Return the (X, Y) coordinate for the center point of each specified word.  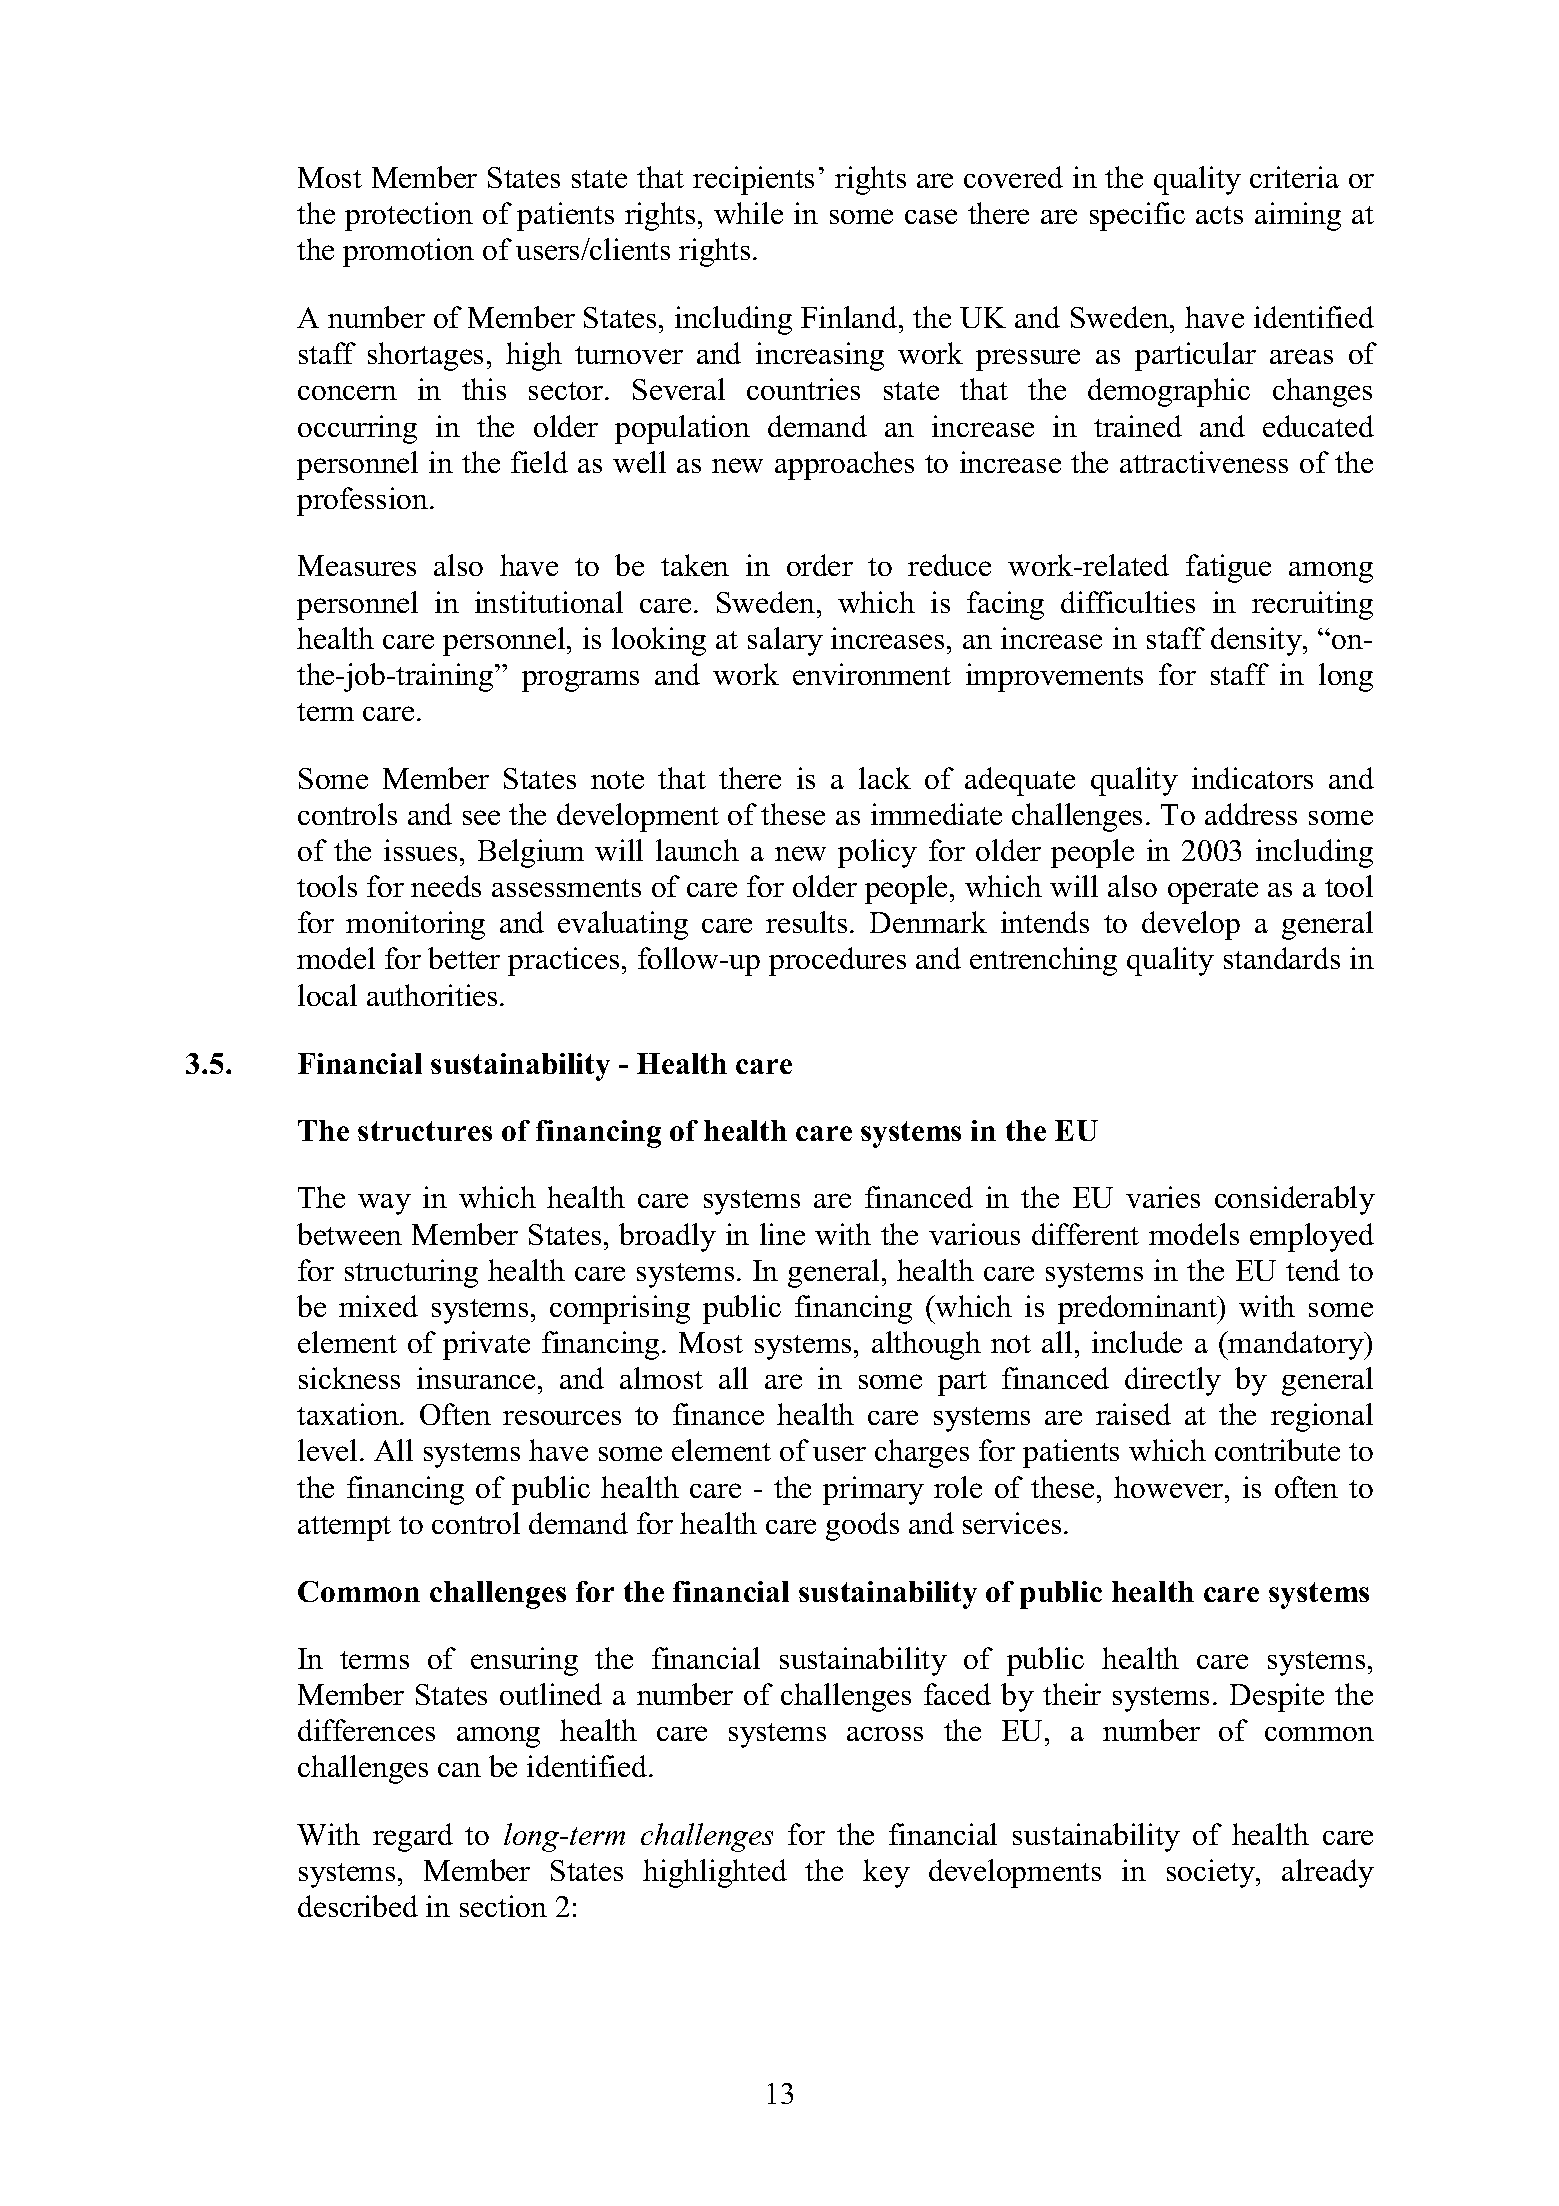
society (1212, 1873)
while (748, 213)
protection (409, 216)
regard (413, 1837)
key (886, 1873)
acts (1219, 215)
